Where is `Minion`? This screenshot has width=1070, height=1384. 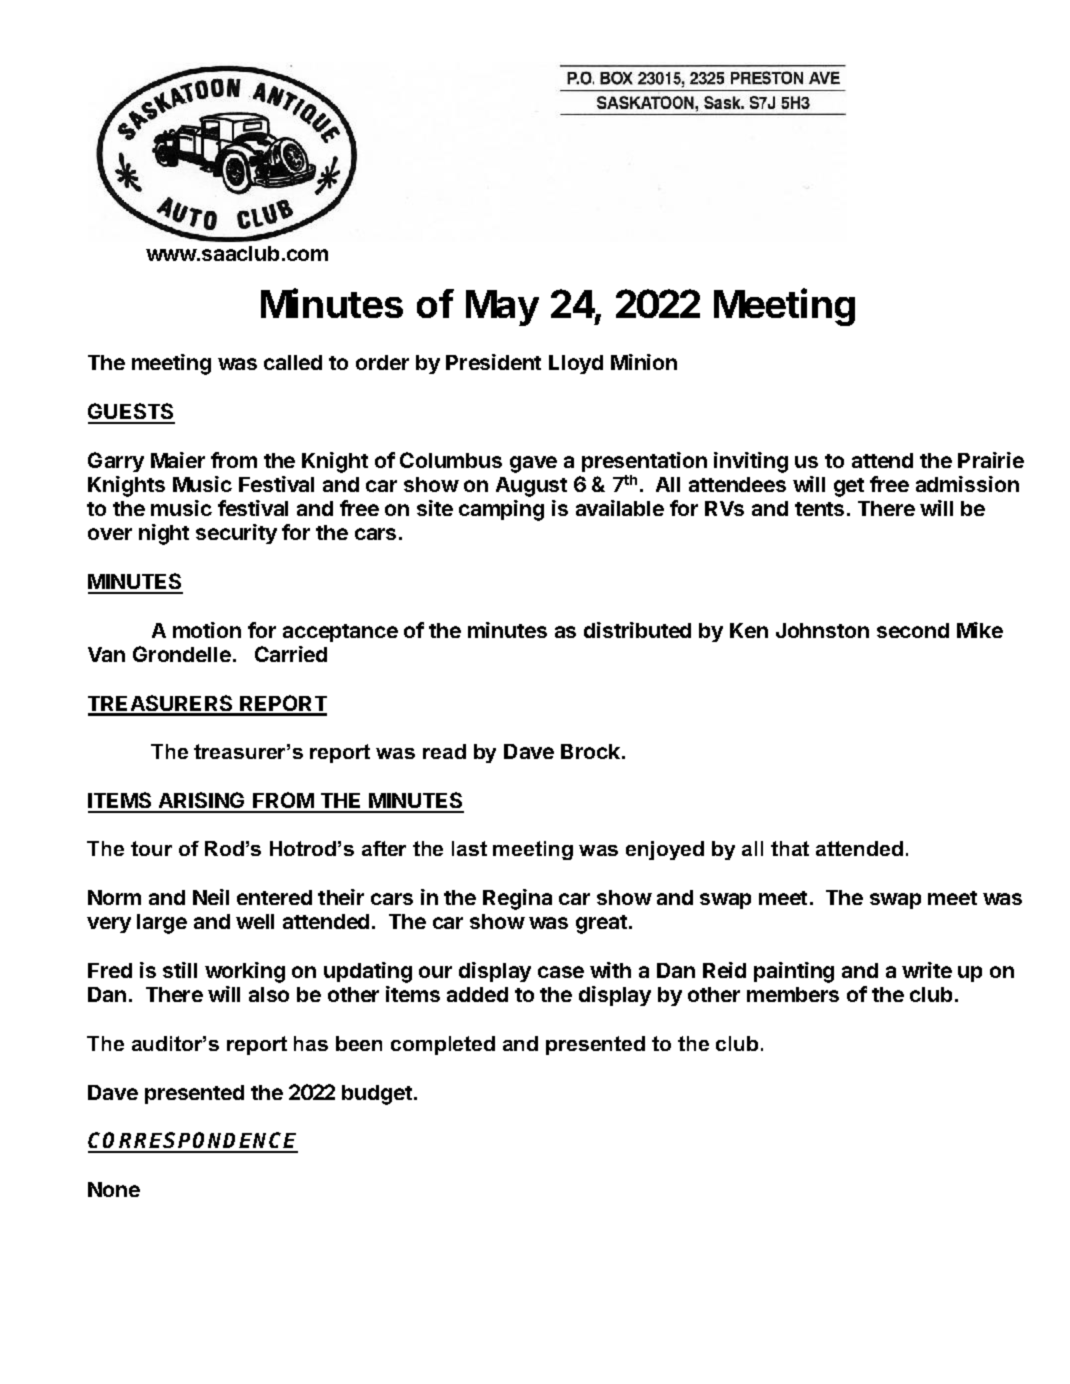
Minion is located at coordinates (644, 362).
